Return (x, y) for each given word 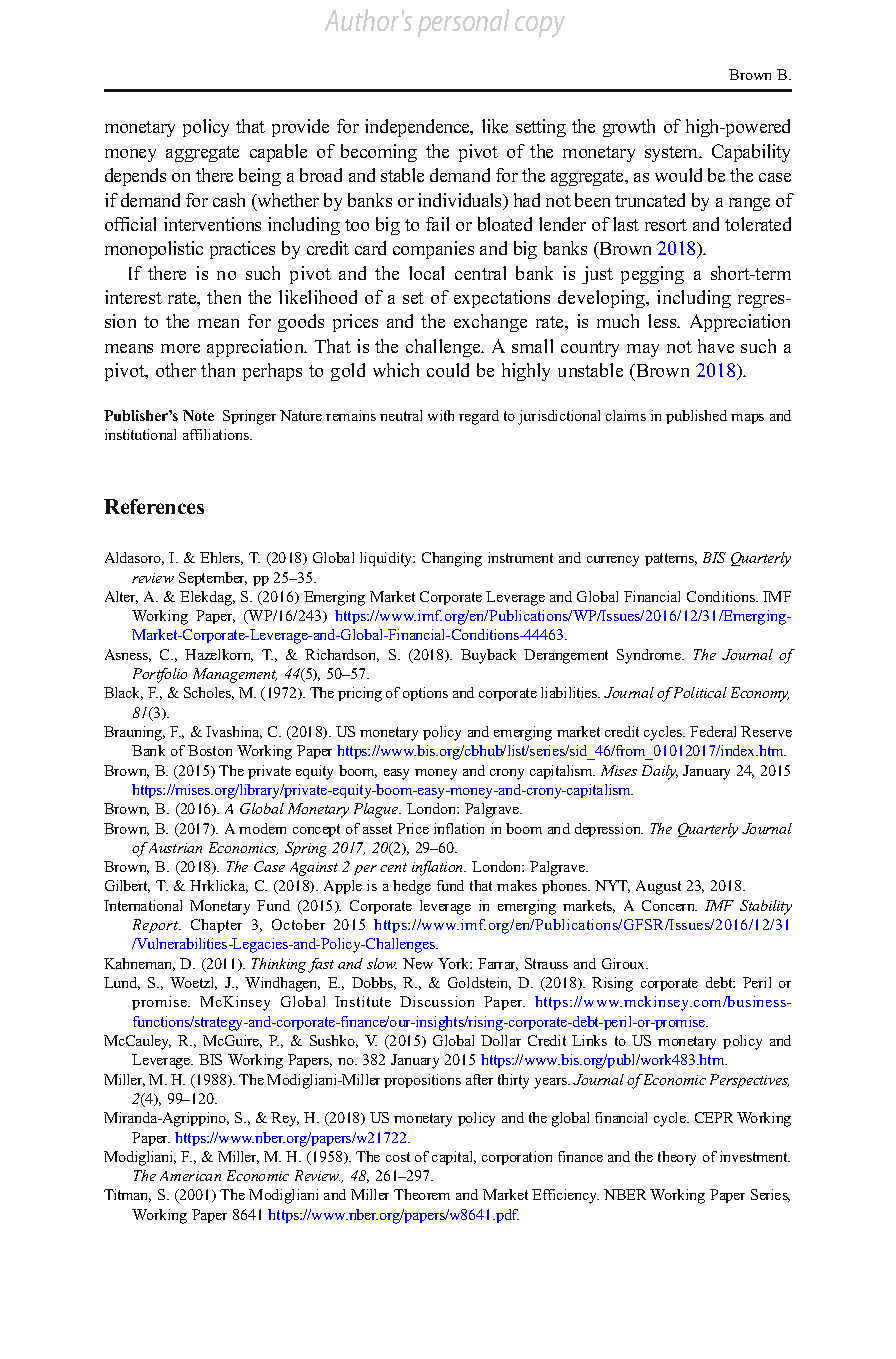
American (190, 1176)
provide (300, 128)
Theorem (422, 1194)
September (213, 579)
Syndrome (650, 656)
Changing (452, 559)
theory (677, 1158)
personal (463, 23)
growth (629, 128)
